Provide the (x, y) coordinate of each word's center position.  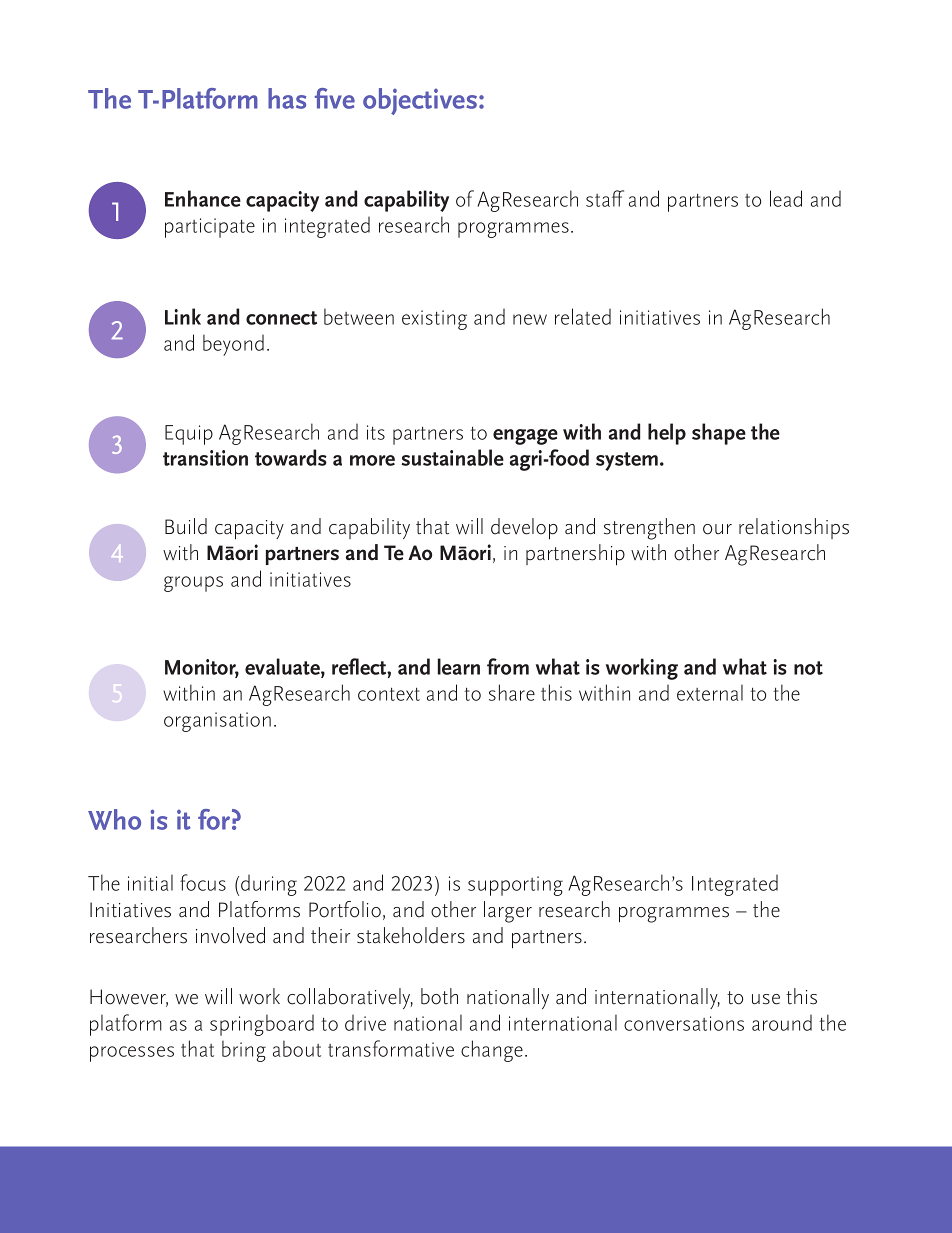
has (287, 98)
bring (244, 1051)
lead (786, 198)
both (439, 996)
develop (524, 528)
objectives (421, 101)
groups (193, 584)
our (717, 529)
